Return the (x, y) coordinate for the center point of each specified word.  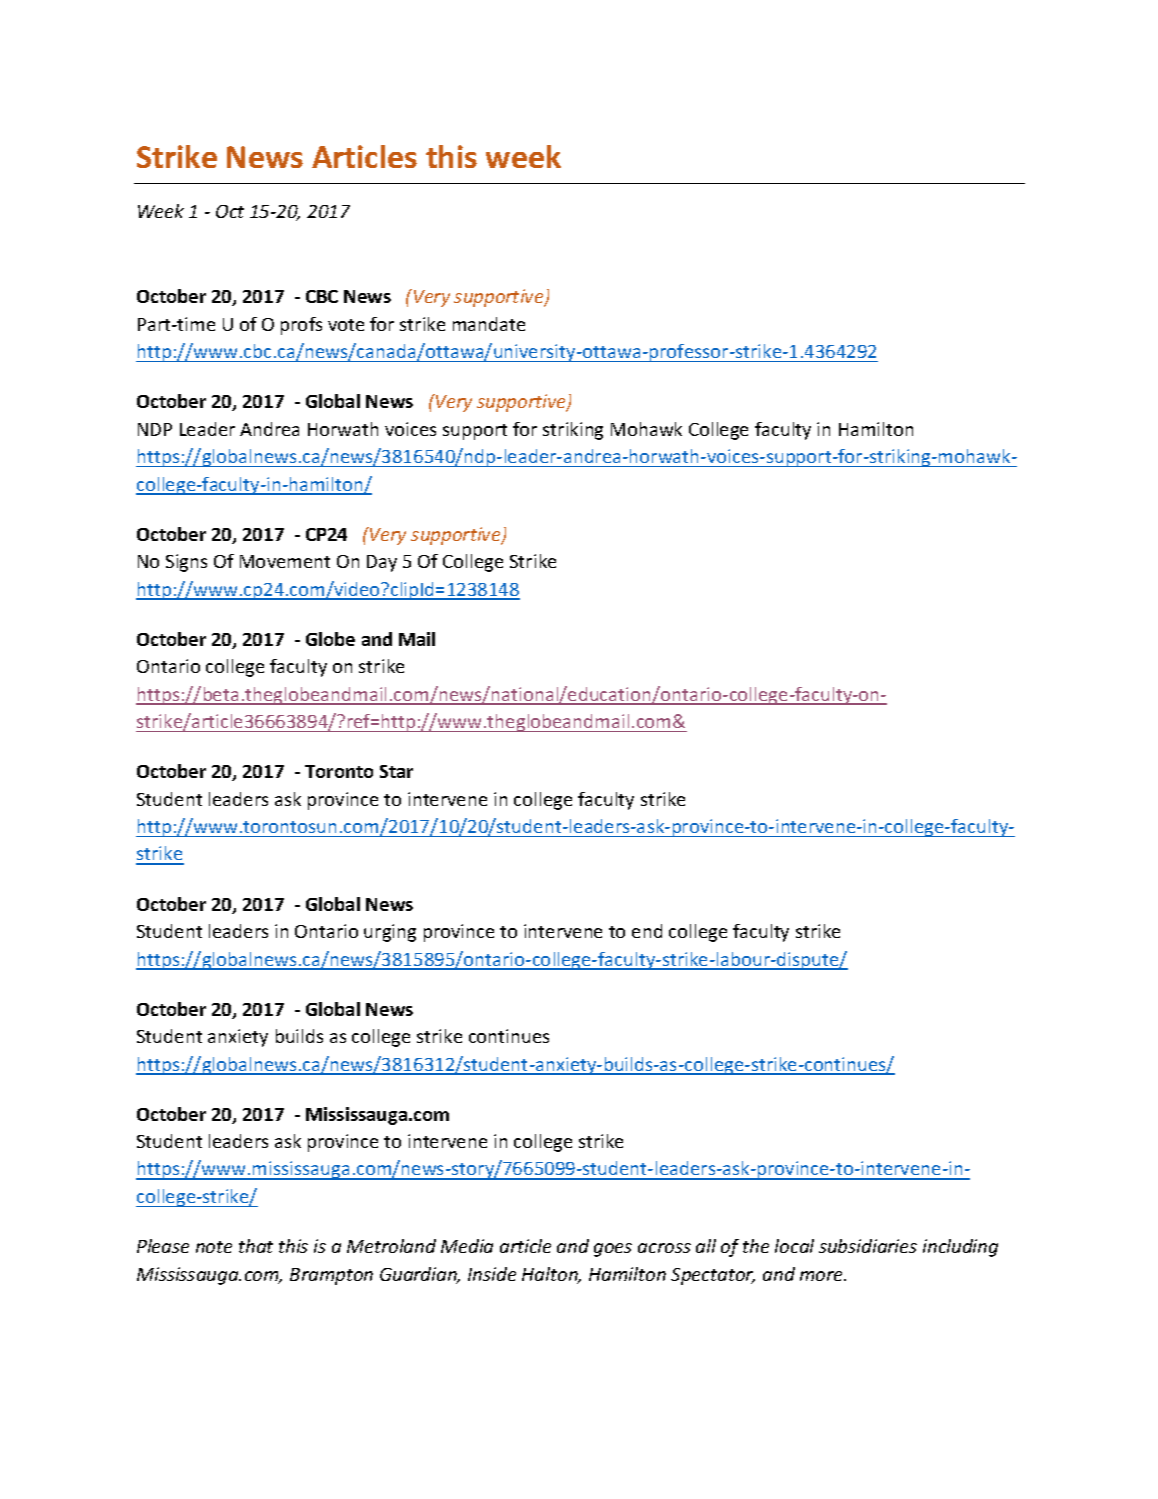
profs (301, 326)
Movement (285, 561)
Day (382, 563)
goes (613, 1250)
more (823, 1276)
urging (390, 933)
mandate (489, 324)
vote (346, 325)
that (256, 1246)
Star (396, 771)
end (647, 931)
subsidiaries (868, 1246)
